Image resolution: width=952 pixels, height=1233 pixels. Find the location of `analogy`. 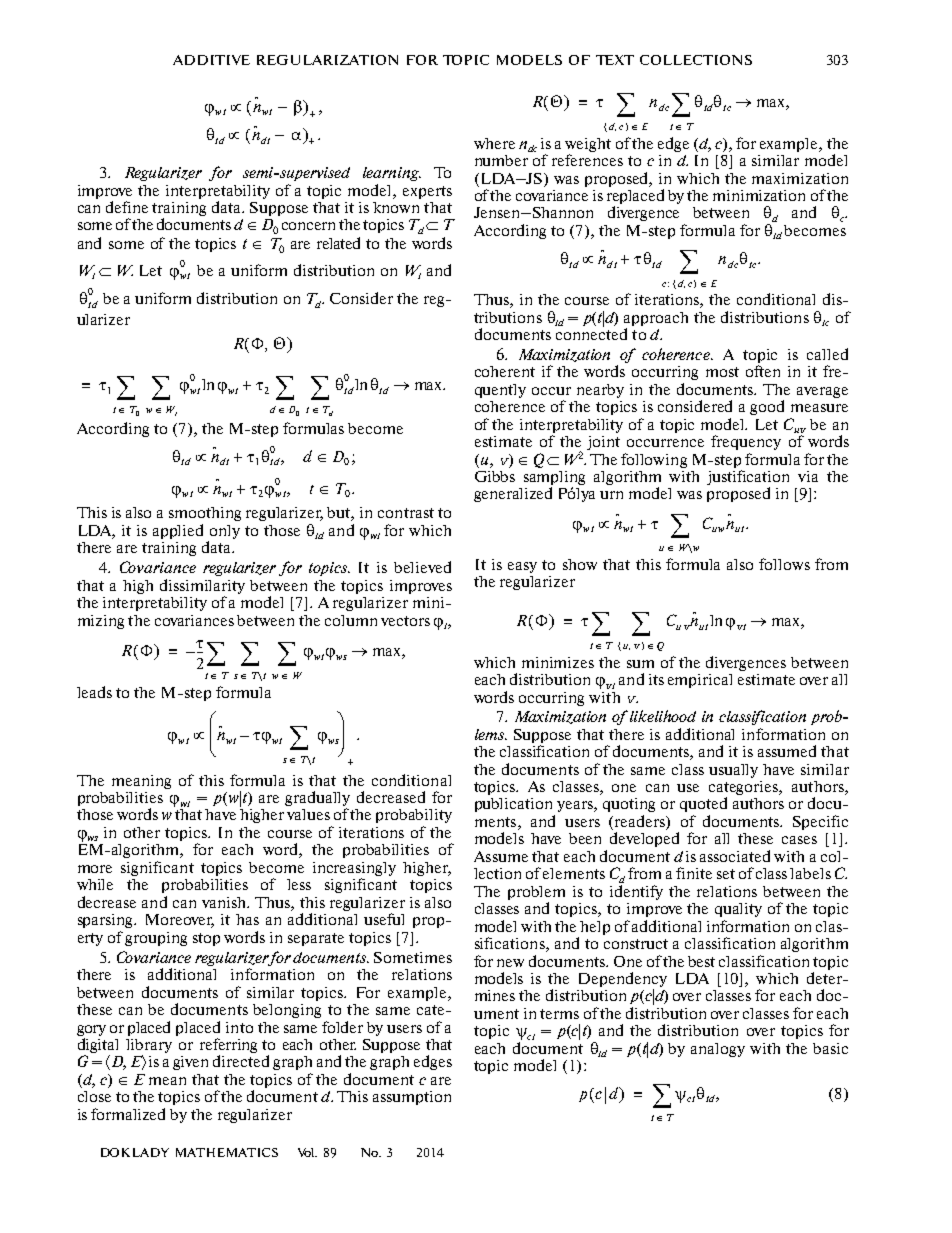

analogy is located at coordinates (718, 1050).
